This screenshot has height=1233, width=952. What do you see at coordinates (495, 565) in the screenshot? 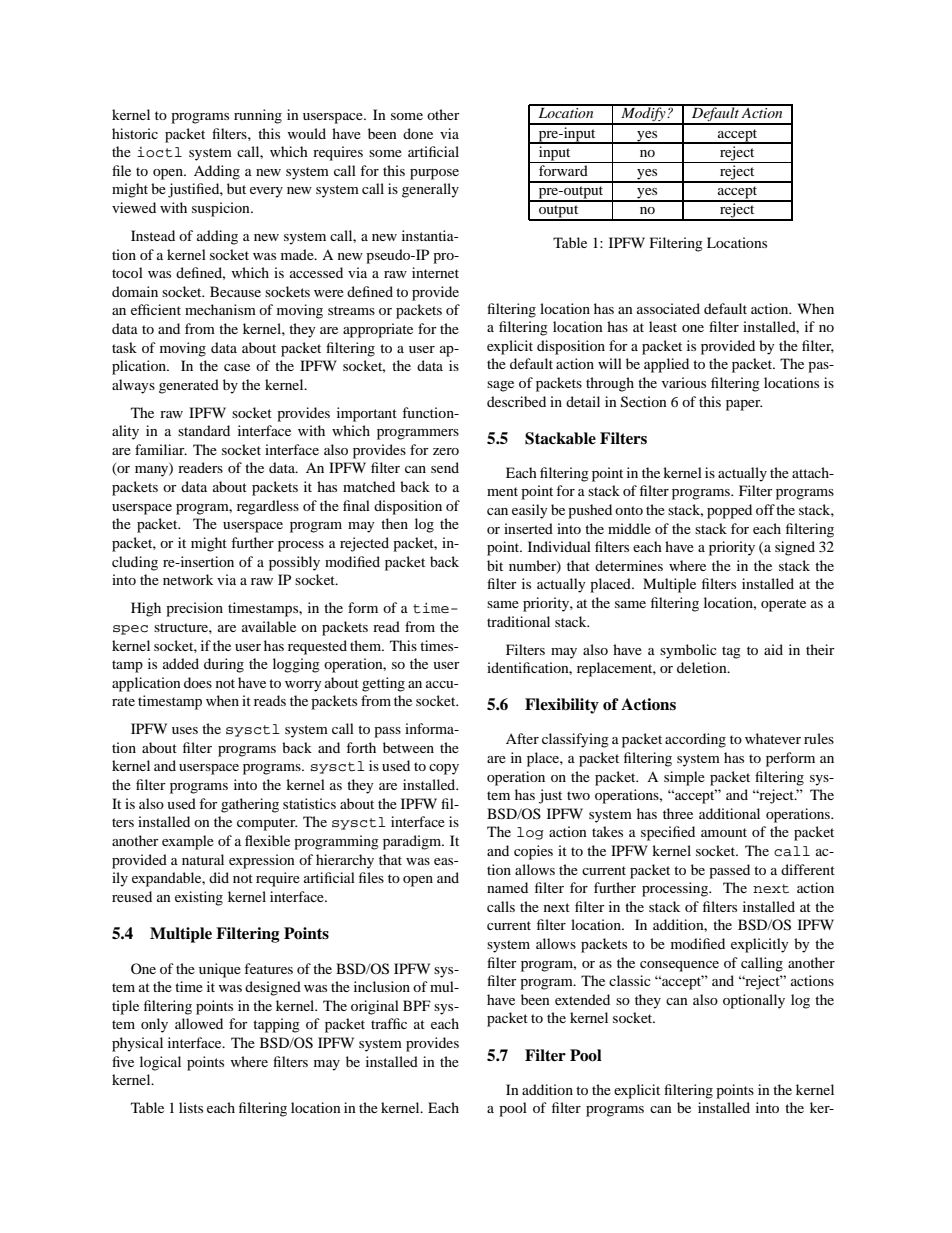
I see `bit` at bounding box center [495, 565].
